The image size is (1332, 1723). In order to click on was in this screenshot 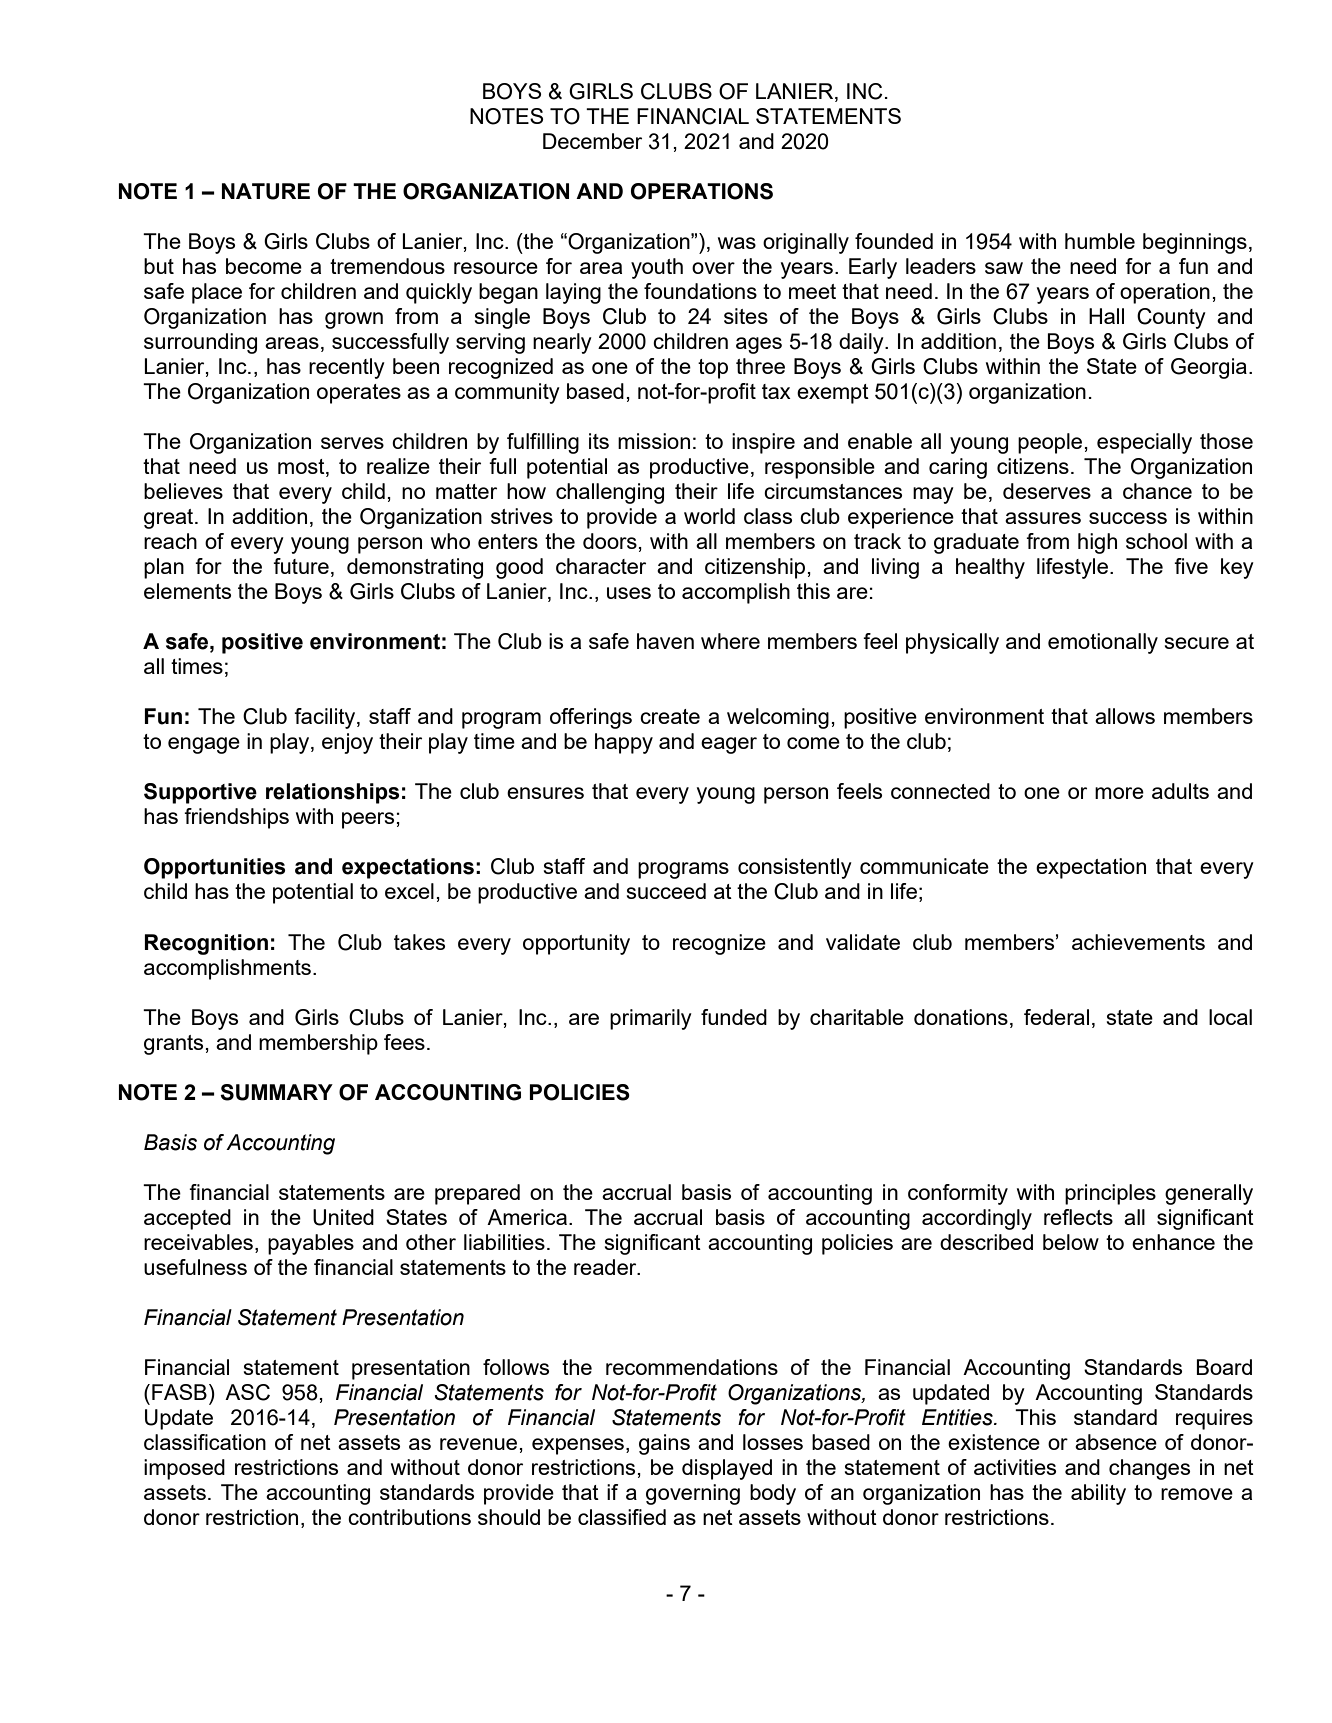, I will do `click(737, 243)`.
